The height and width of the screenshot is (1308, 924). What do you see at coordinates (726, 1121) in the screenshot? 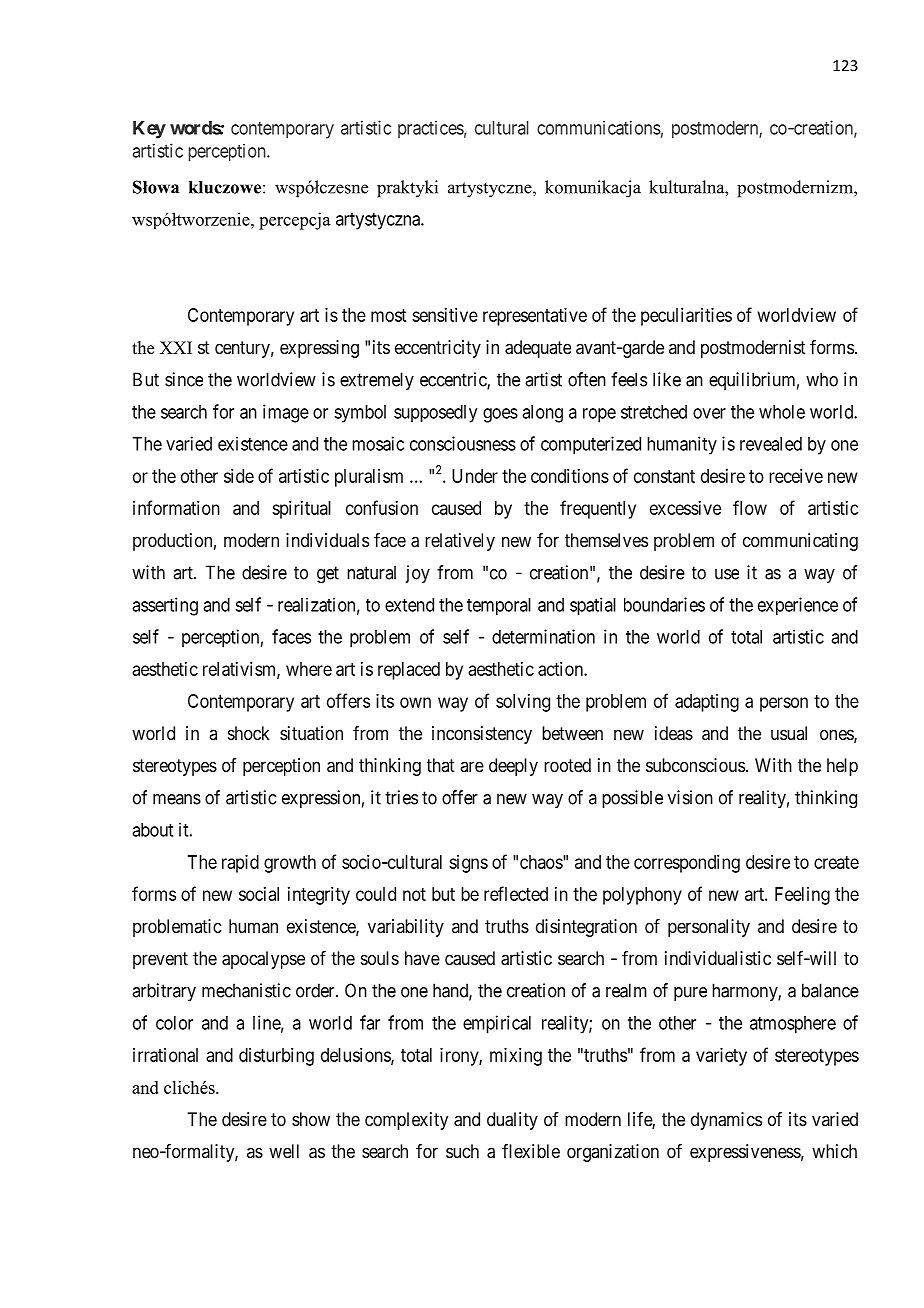
I see `dynamics` at bounding box center [726, 1121].
